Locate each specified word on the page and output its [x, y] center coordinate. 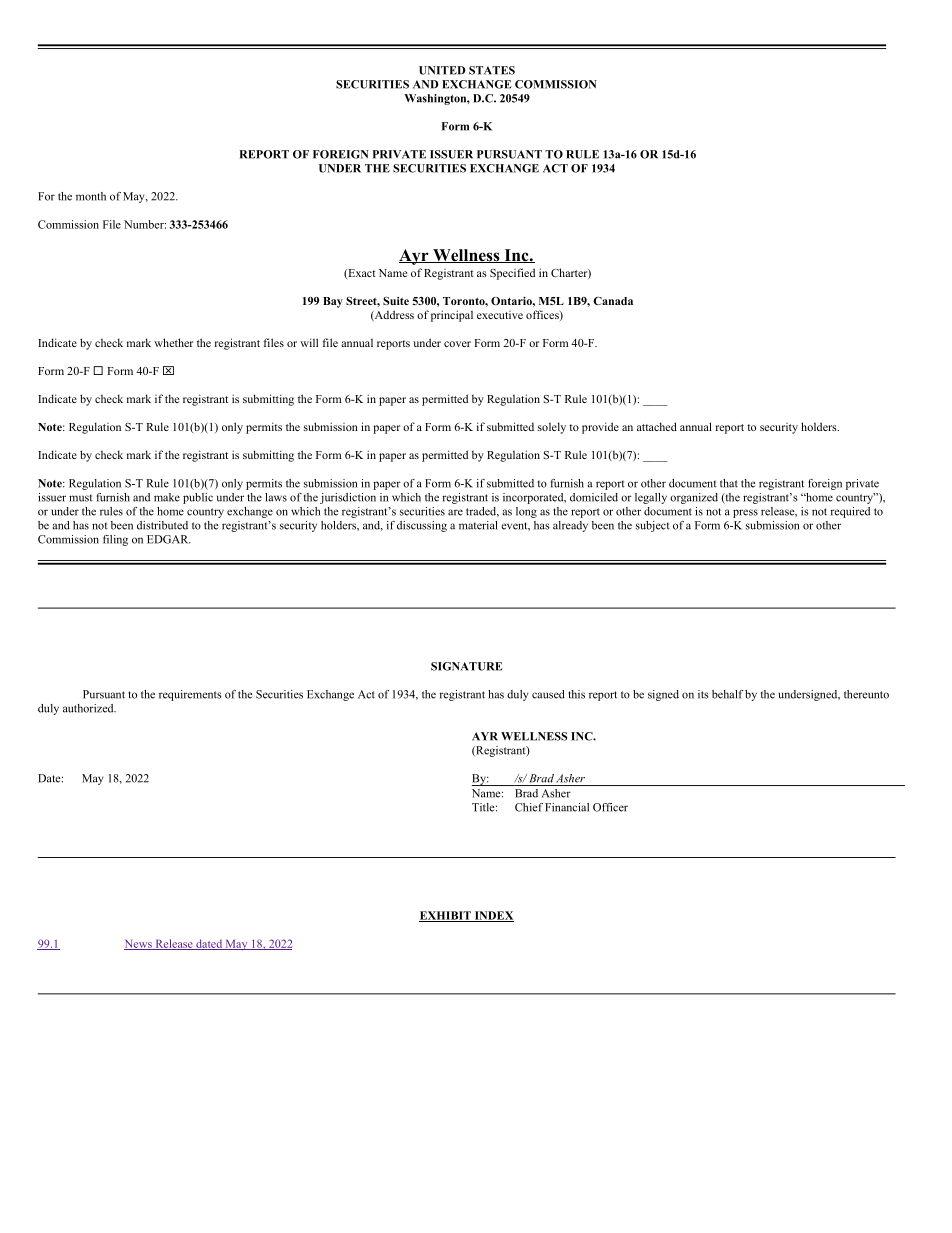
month [91, 196]
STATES [492, 70]
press [745, 513]
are [455, 512]
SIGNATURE [466, 666]
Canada [613, 301]
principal [452, 316]
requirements [190, 695]
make [167, 497]
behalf [727, 694]
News [139, 944]
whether [173, 342]
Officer [610, 807]
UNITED [442, 70]
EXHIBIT [446, 916]
